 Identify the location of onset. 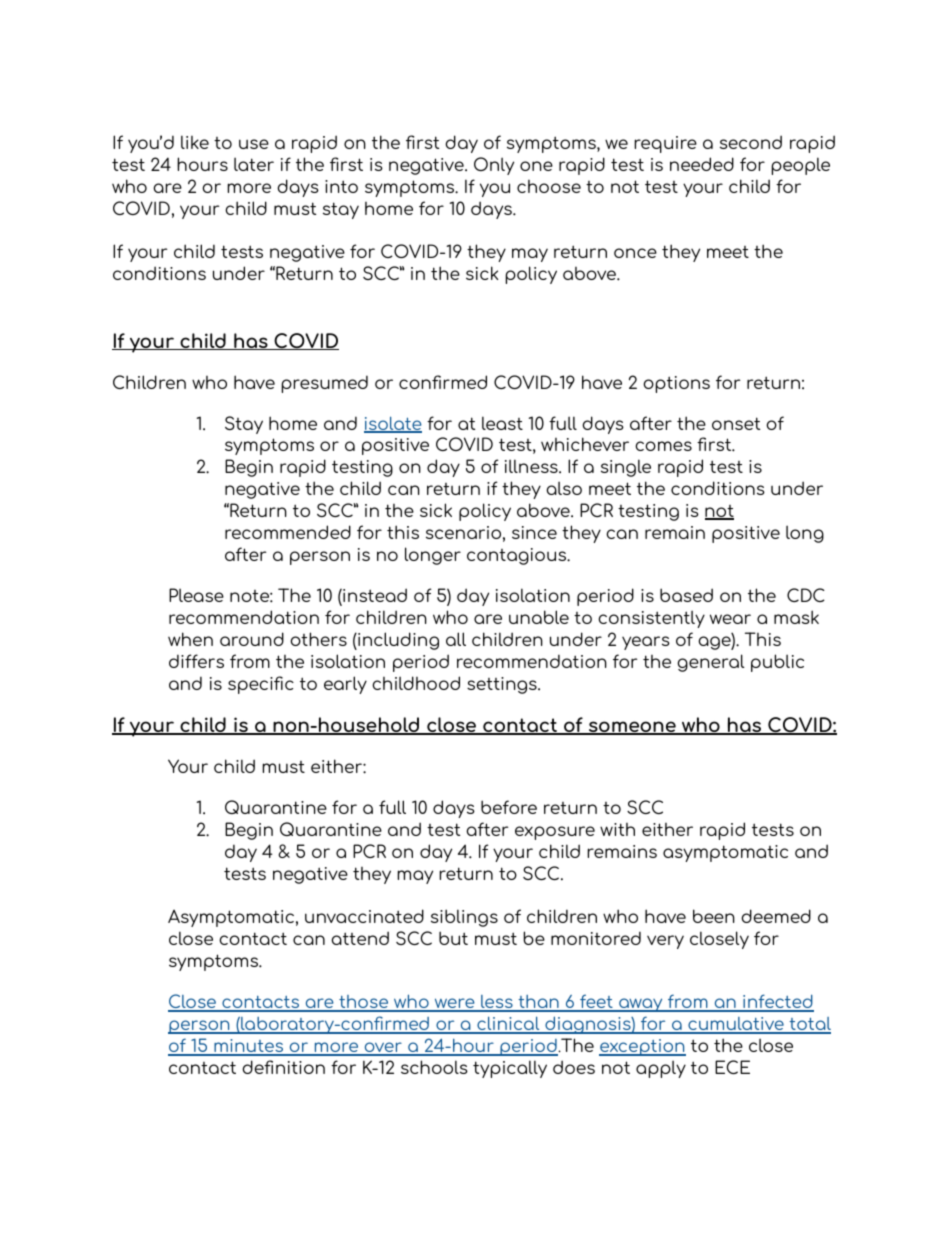
(736, 423).
